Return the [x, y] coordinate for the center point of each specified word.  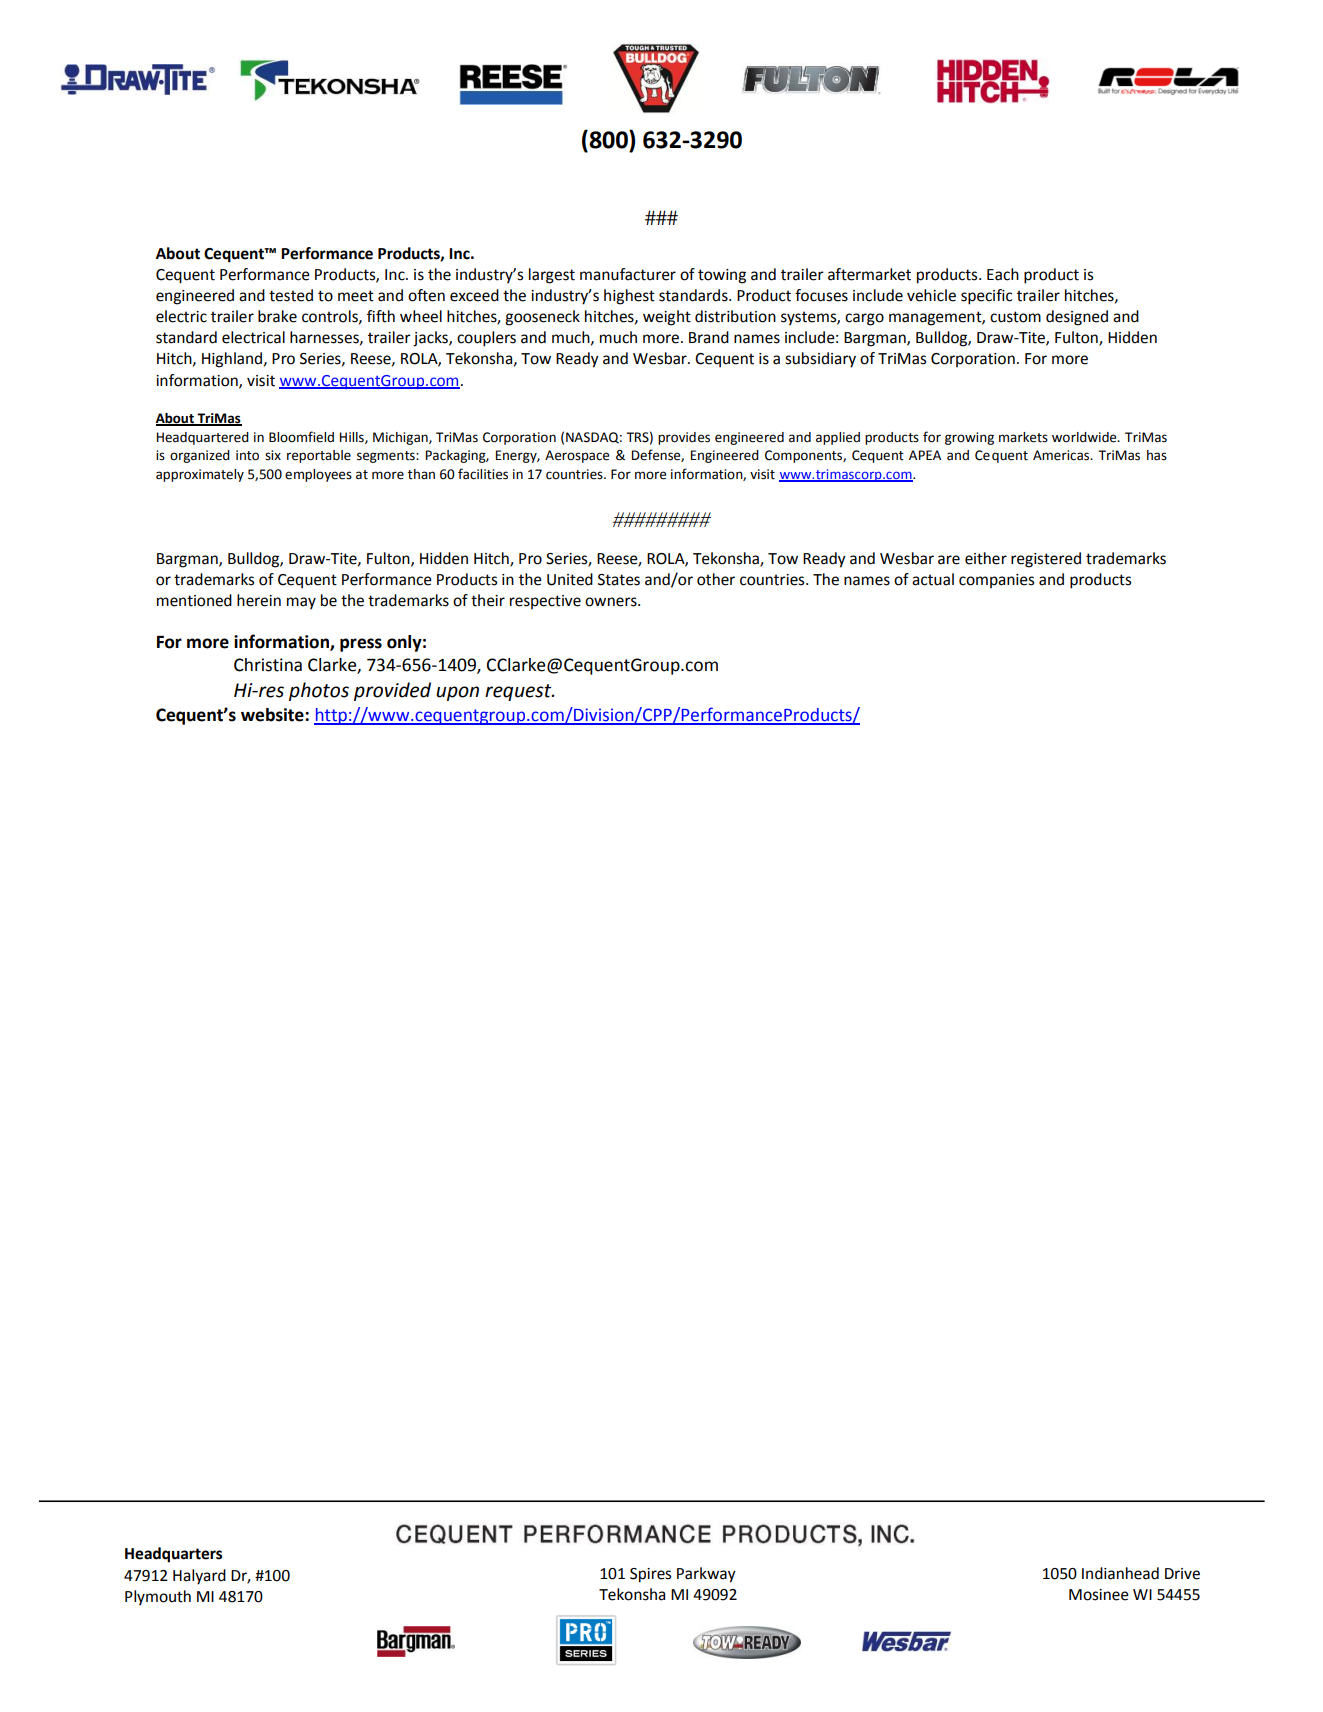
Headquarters [173, 1555]
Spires [650, 1575]
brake [277, 316]
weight [667, 318]
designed [1077, 318]
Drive [1182, 1574]
